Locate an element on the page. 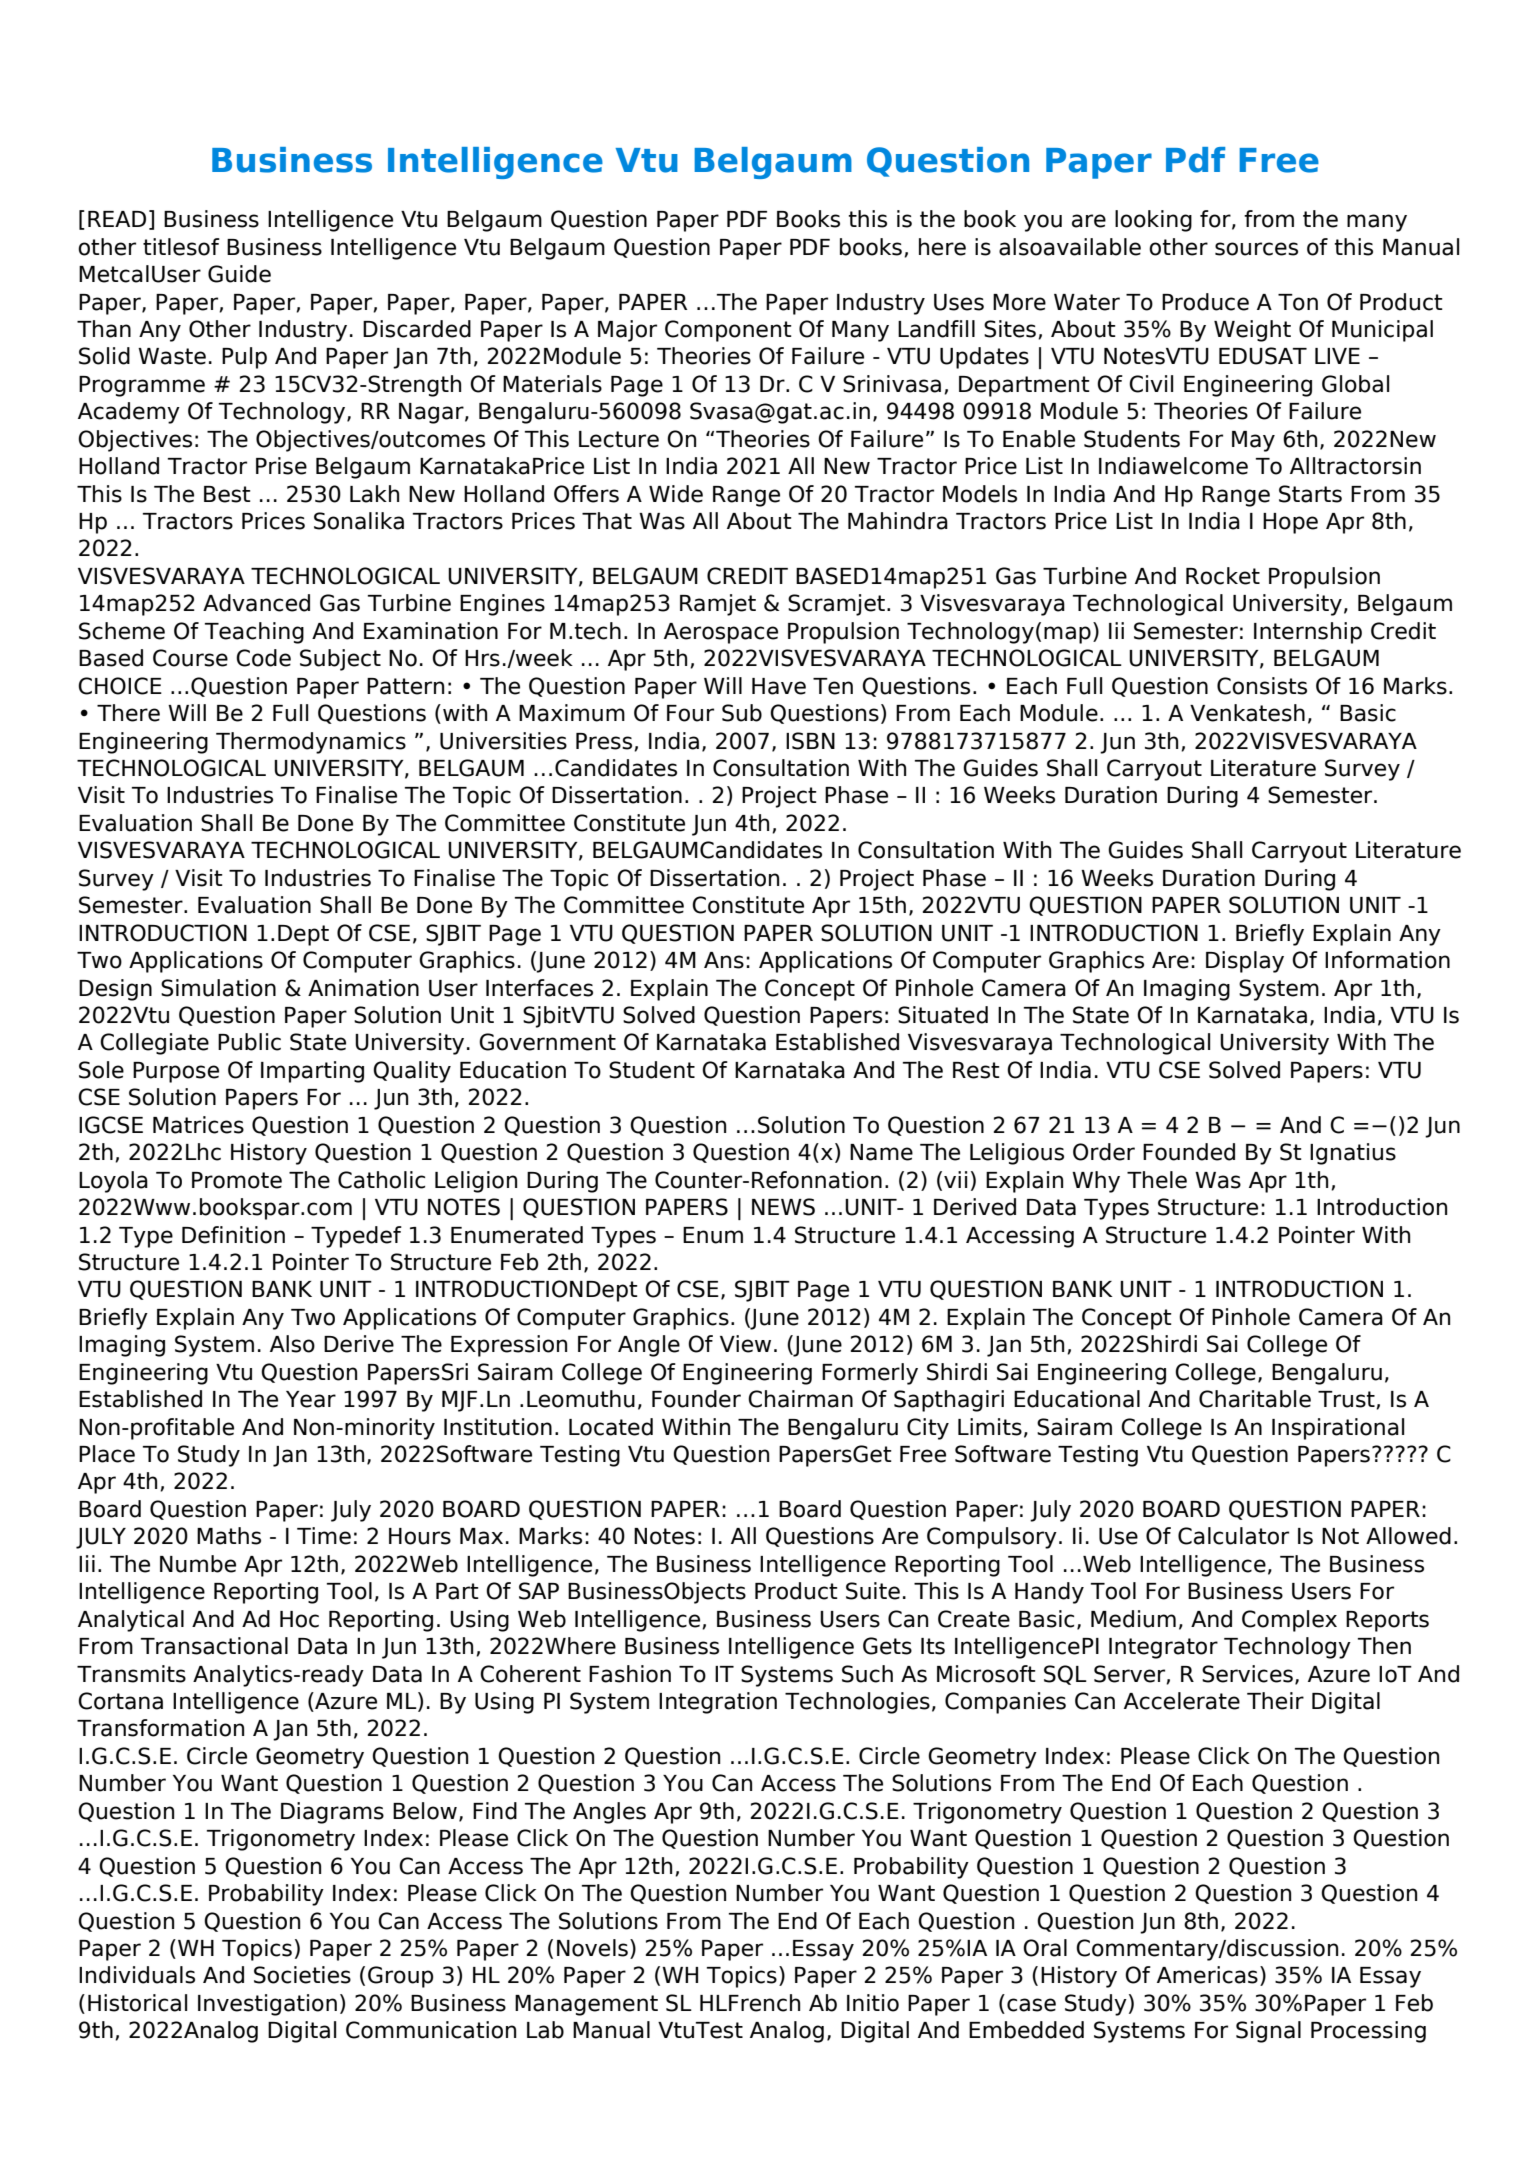 The width and height of the document is (1540, 2178). Component is located at coordinates (728, 331).
